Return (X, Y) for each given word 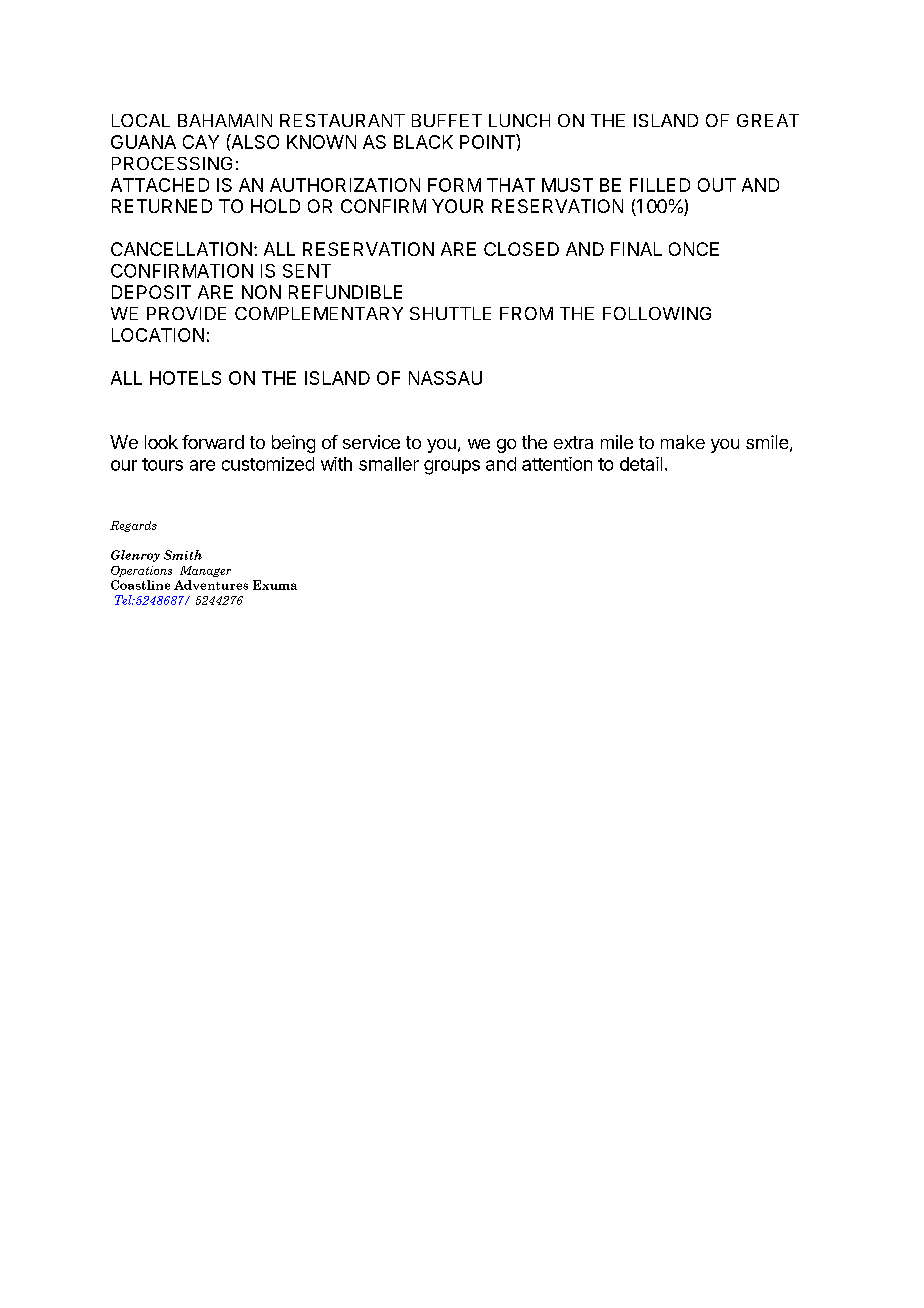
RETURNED (162, 206)
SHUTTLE (450, 313)
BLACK (423, 142)
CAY (201, 142)
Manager (205, 571)
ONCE (694, 249)
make (683, 442)
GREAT (768, 120)
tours (162, 464)
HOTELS (185, 378)
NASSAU (445, 378)
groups (452, 467)
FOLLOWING (657, 313)
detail (641, 464)
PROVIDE (186, 313)
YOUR (457, 206)
